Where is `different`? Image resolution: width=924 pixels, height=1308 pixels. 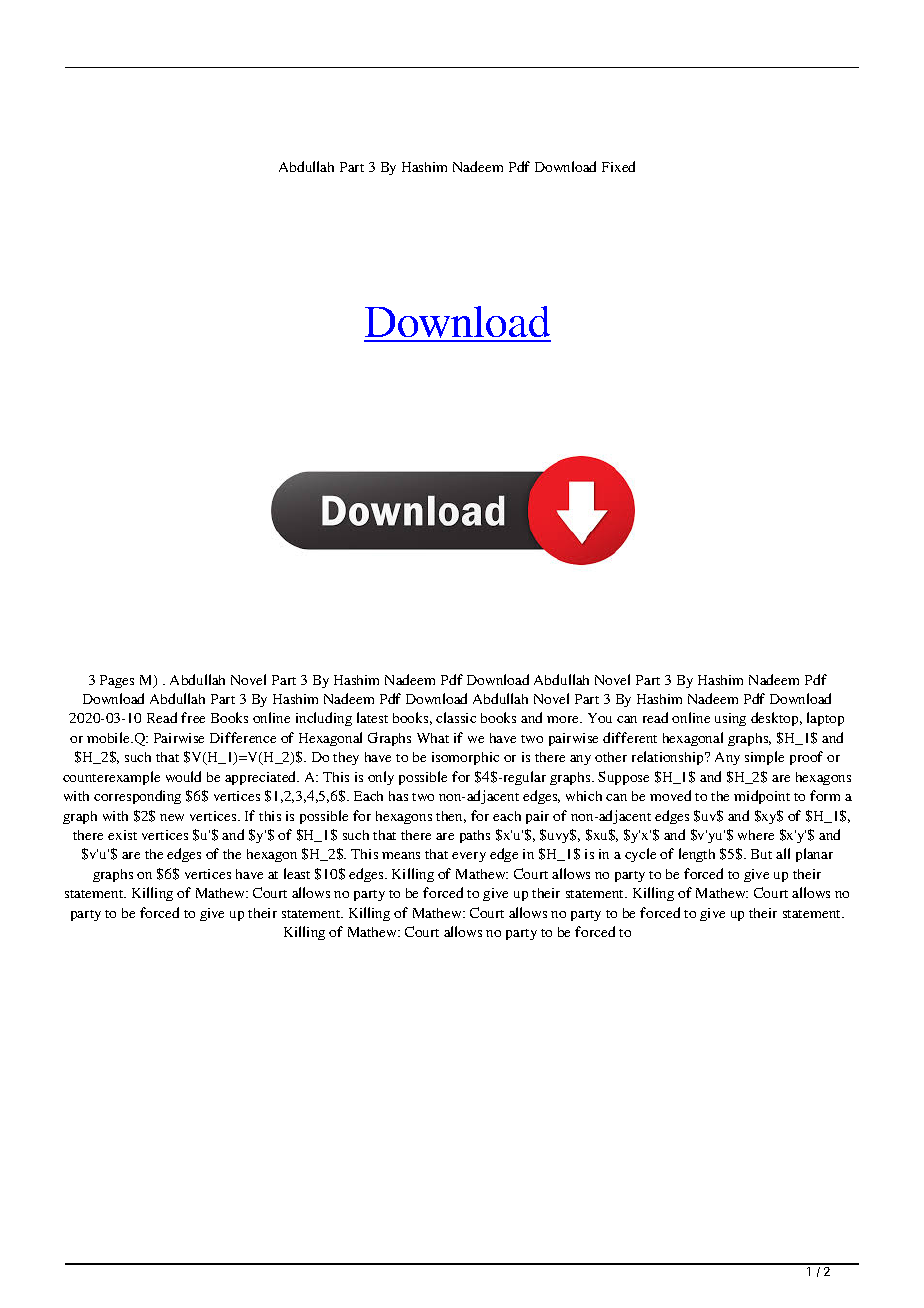
different is located at coordinates (630, 737).
